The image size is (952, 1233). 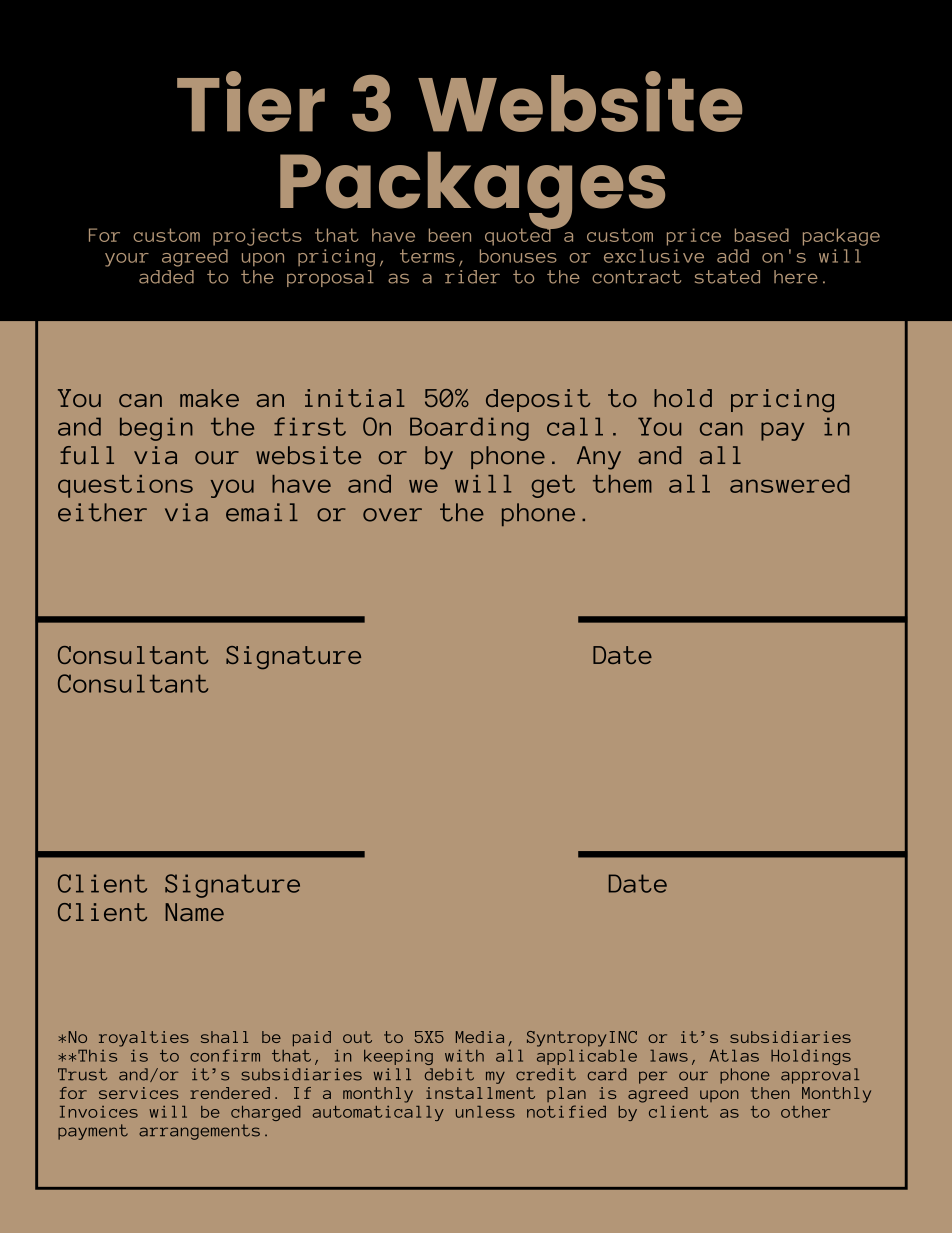 What do you see at coordinates (770, 1093) in the screenshot?
I see `then` at bounding box center [770, 1093].
